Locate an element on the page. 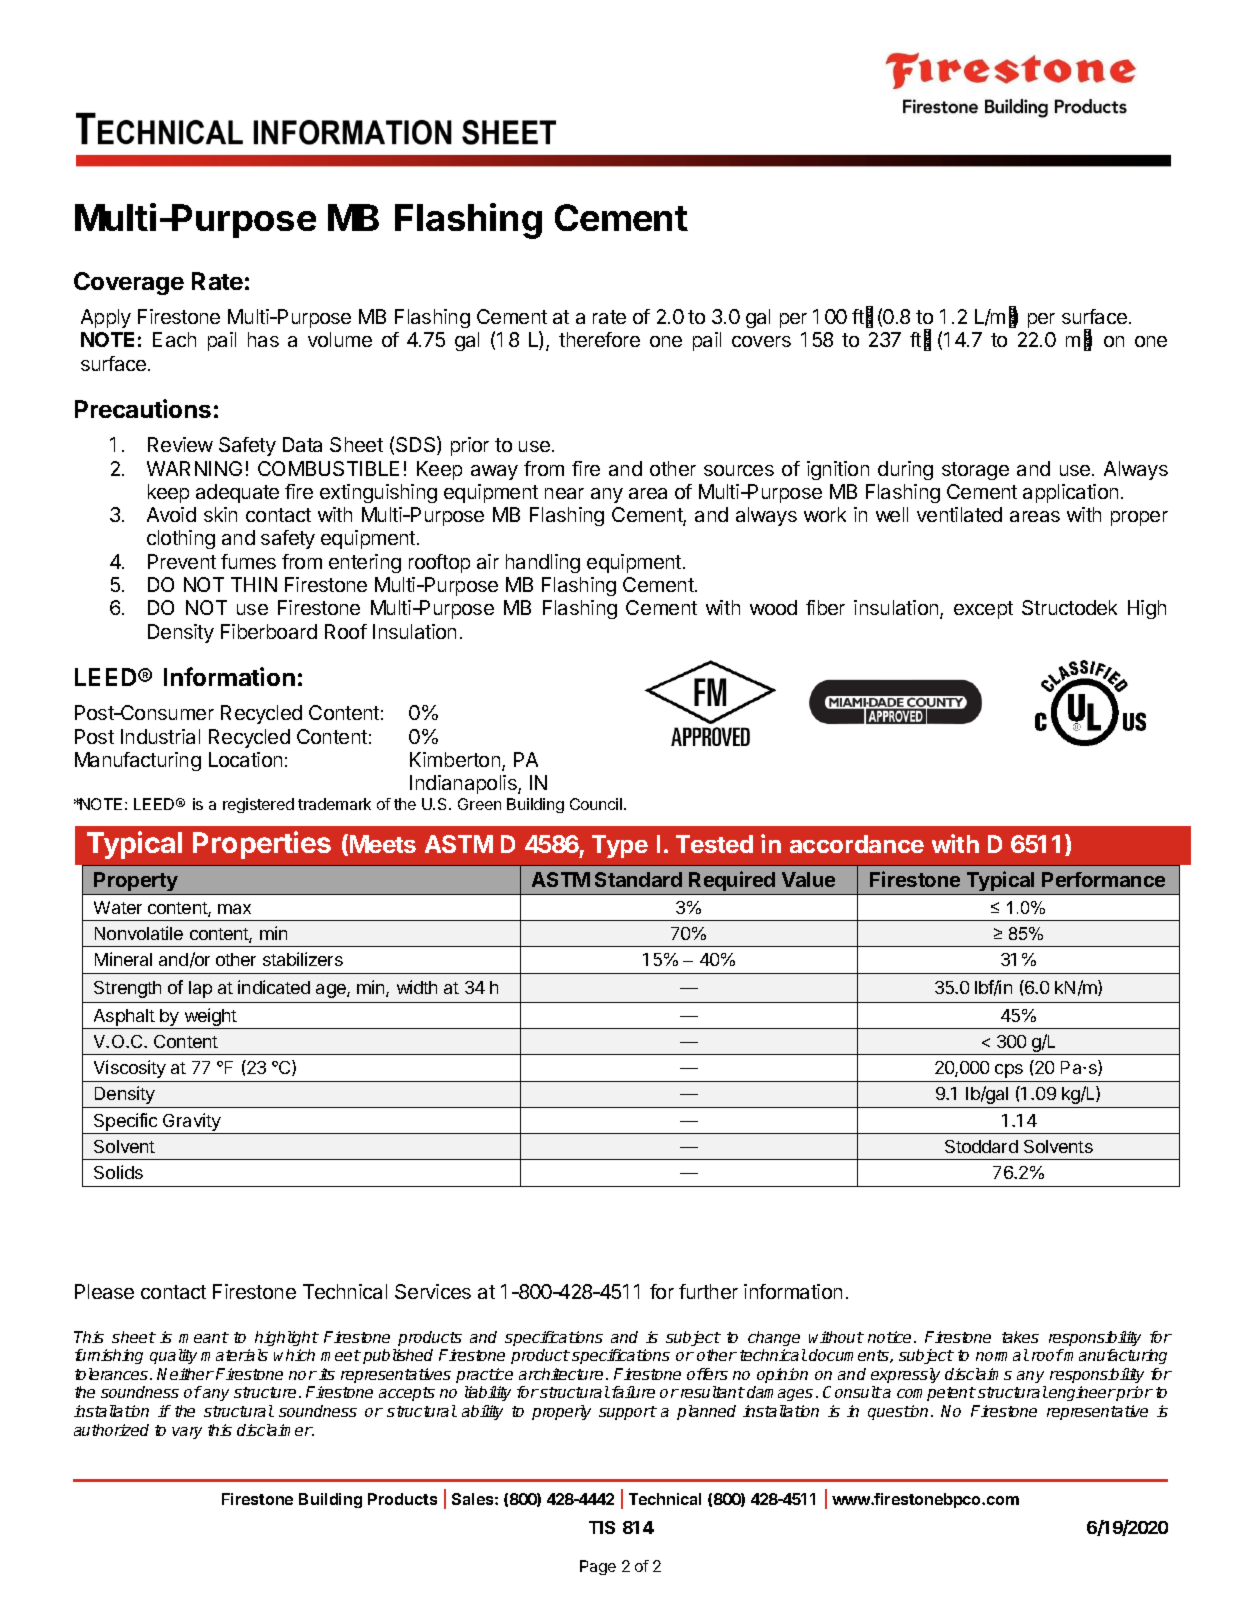 The image size is (1241, 1605). except is located at coordinates (983, 610).
